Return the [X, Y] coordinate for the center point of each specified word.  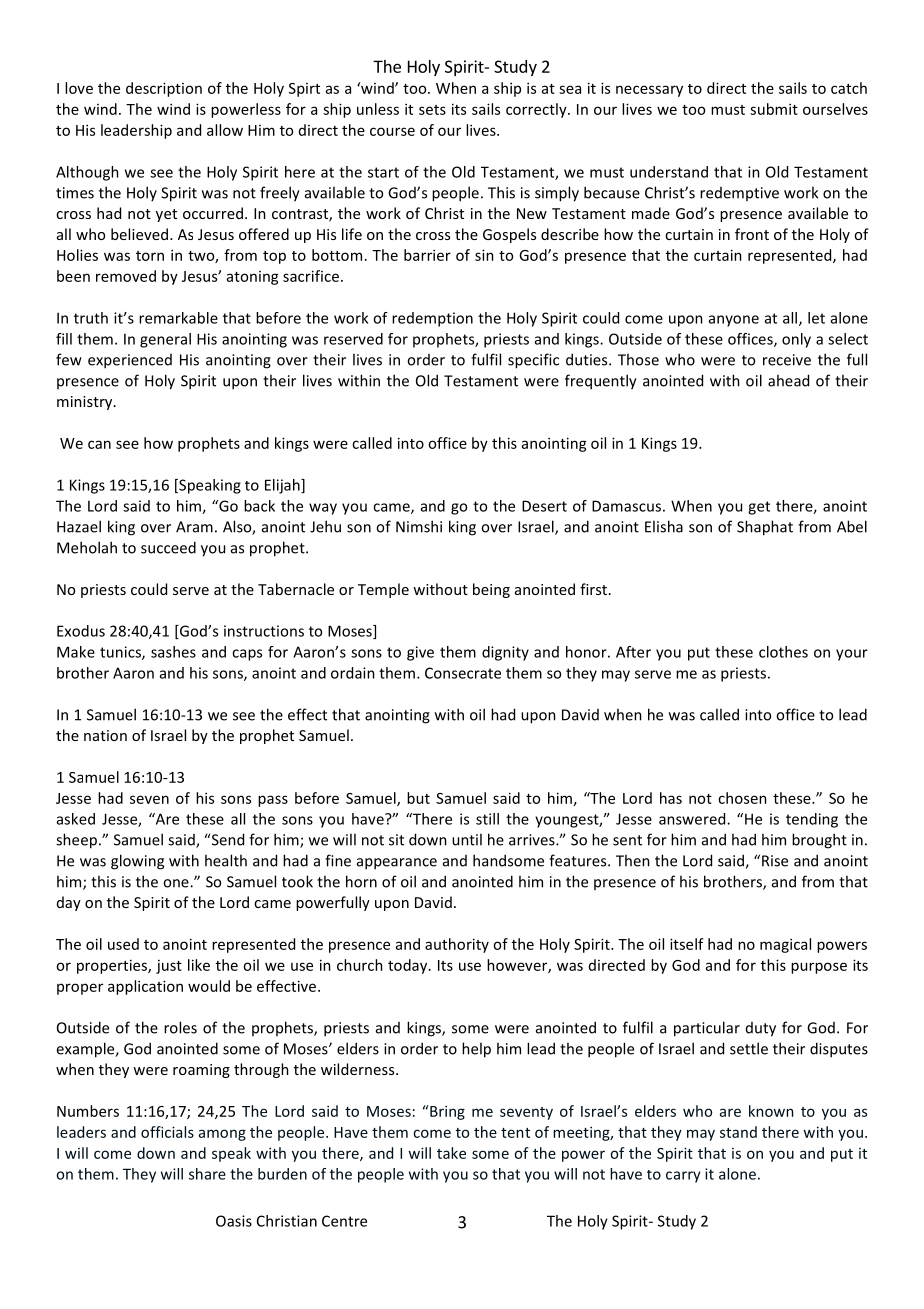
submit [774, 109]
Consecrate [463, 673]
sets [432, 110]
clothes [783, 652]
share [207, 1174]
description [164, 89]
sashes [173, 652]
